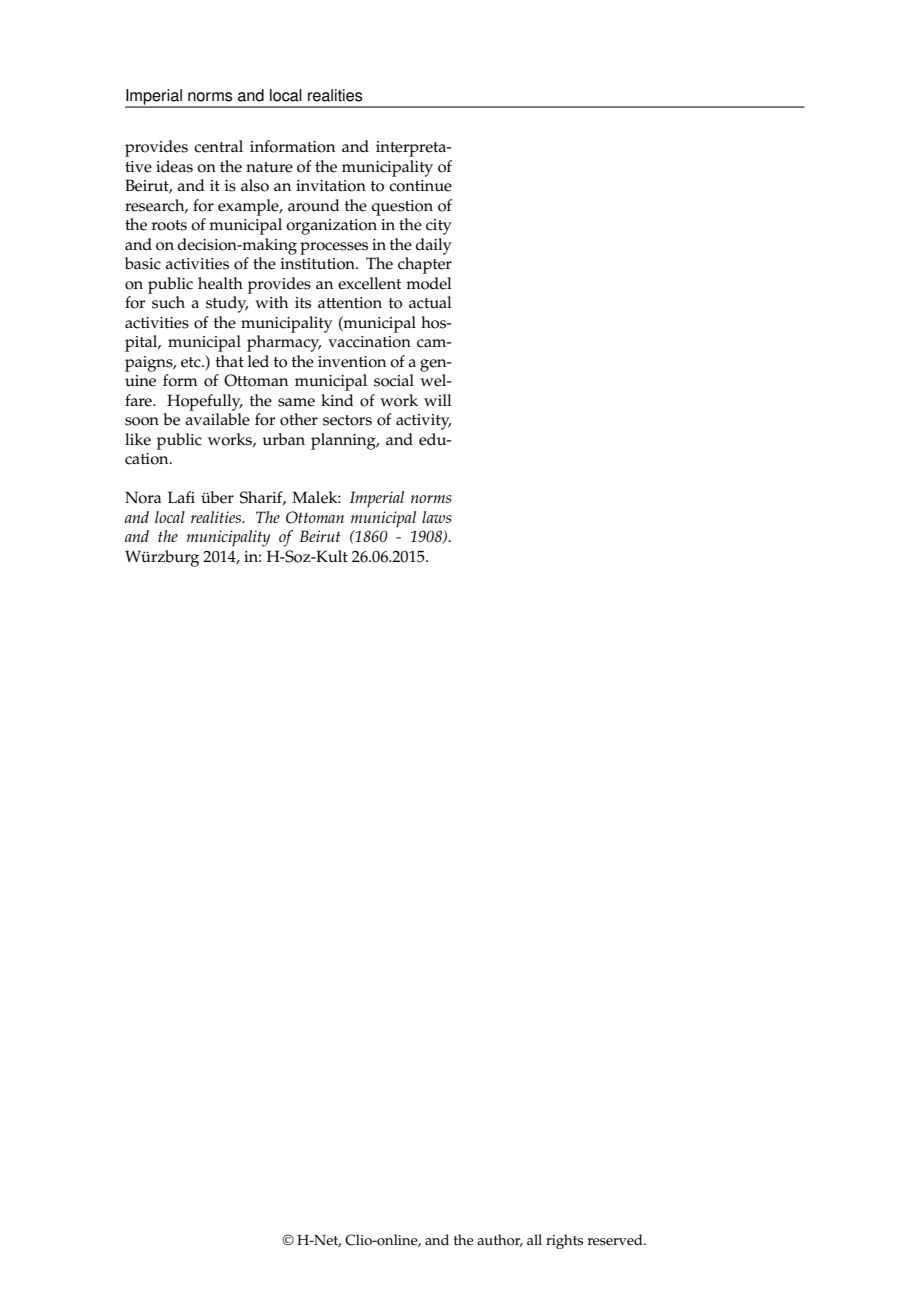  What do you see at coordinates (437, 517) in the screenshot?
I see `laws` at bounding box center [437, 517].
